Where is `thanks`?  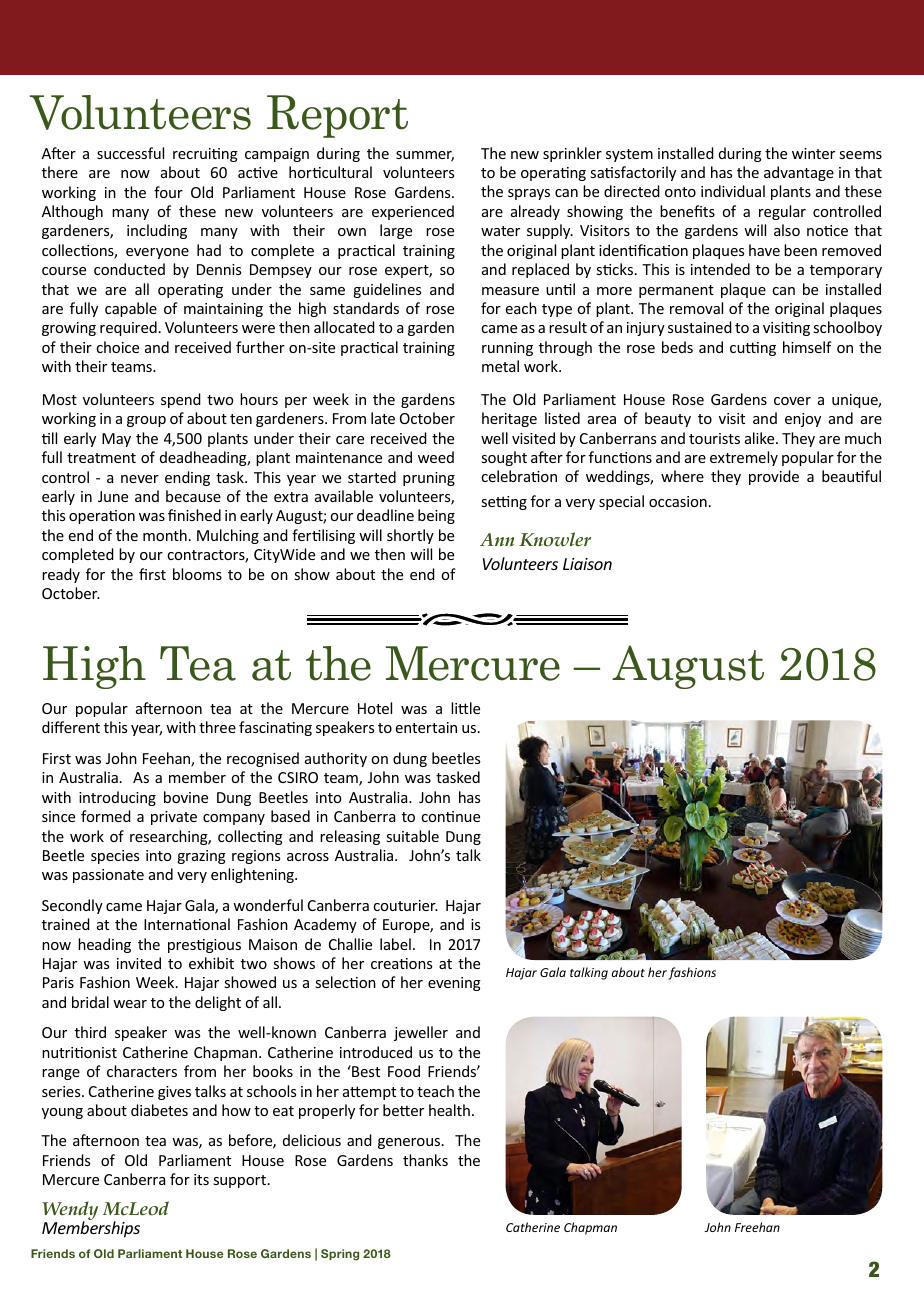 thanks is located at coordinates (425, 1160).
